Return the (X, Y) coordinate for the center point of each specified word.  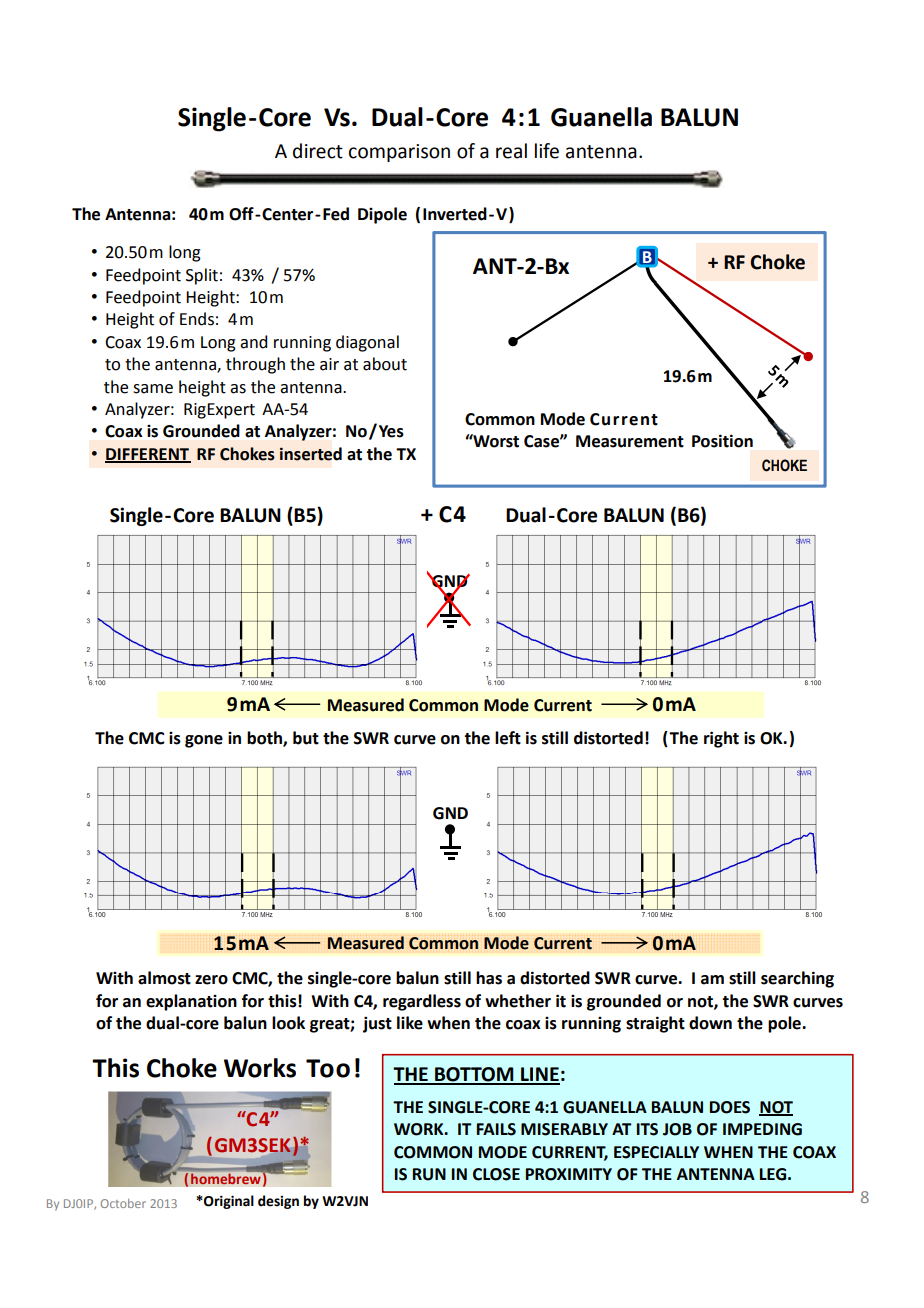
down (710, 1023)
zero (211, 980)
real (511, 151)
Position (722, 441)
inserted (311, 454)
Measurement (630, 441)
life (547, 151)
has (489, 978)
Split (202, 276)
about (385, 364)
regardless (422, 1002)
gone (204, 741)
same (153, 389)
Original (228, 1202)
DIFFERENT (148, 455)
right (721, 739)
